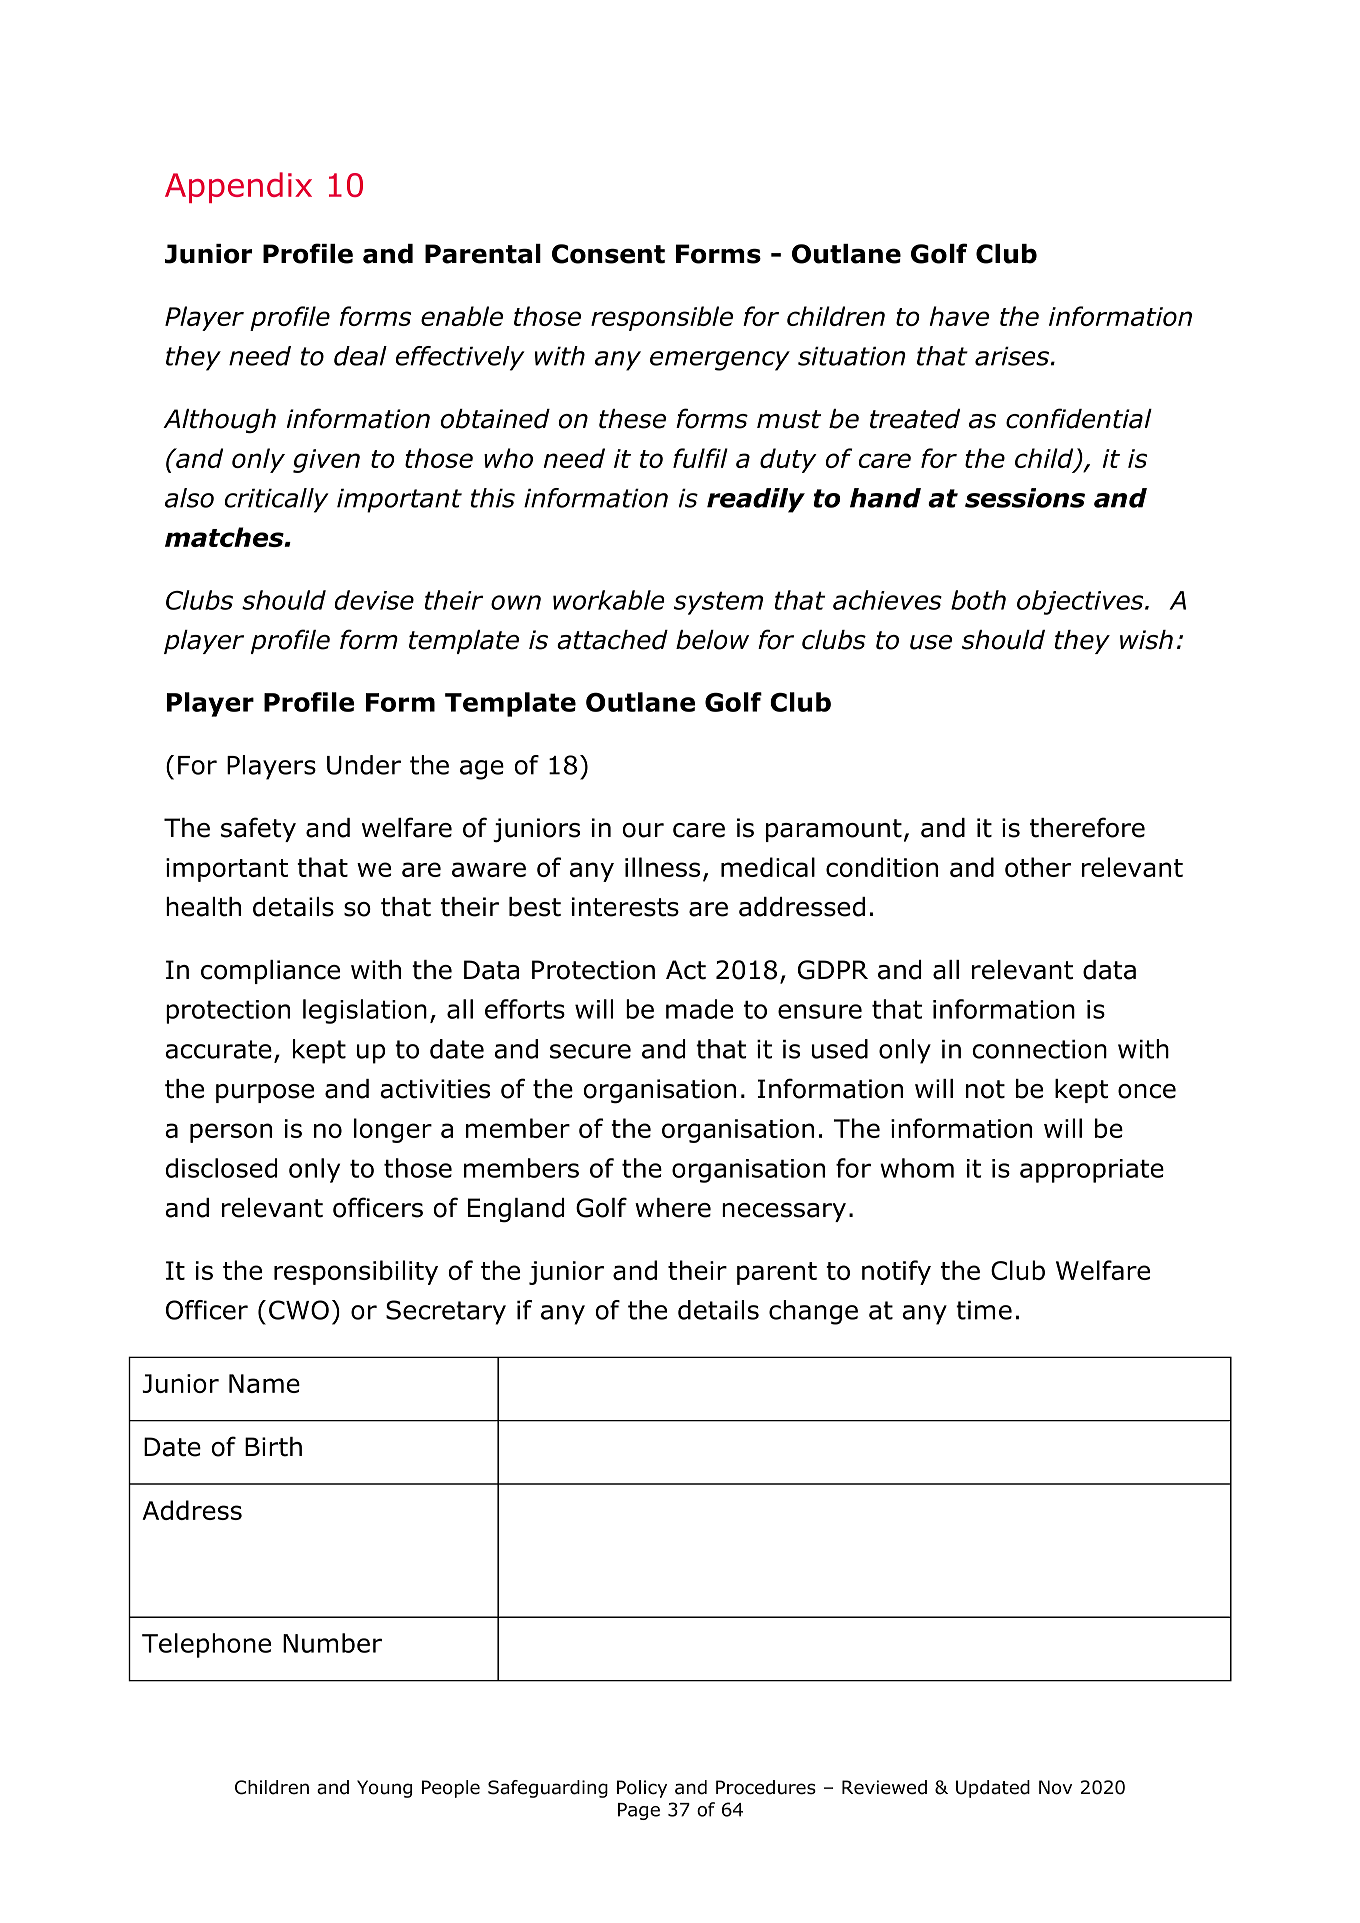  Describe the element at coordinates (608, 254) in the screenshot. I see `Consent` at that location.
